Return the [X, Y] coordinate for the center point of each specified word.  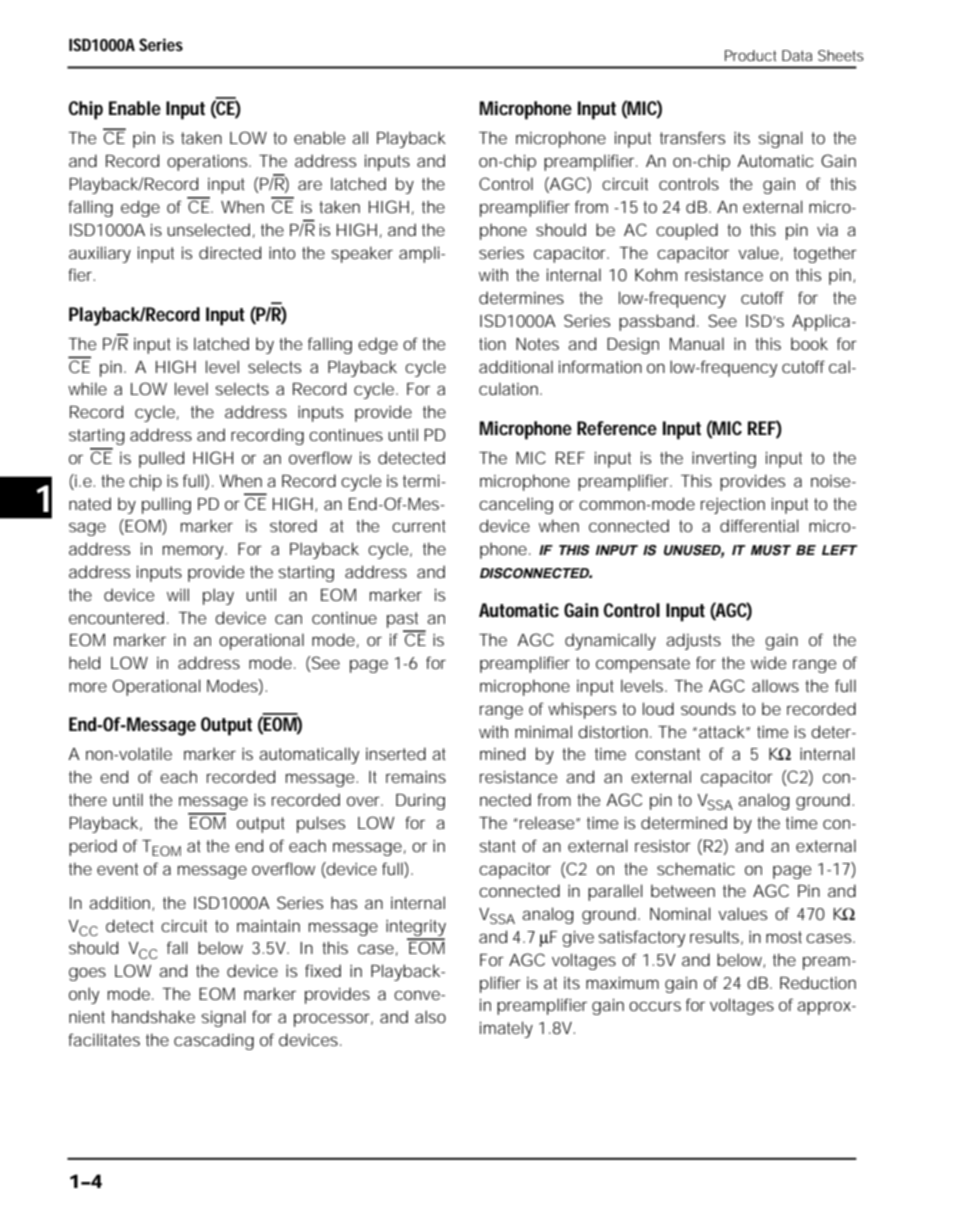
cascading [214, 1041]
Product [751, 55]
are [310, 185]
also [430, 1016]
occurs [655, 1006]
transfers [692, 137]
